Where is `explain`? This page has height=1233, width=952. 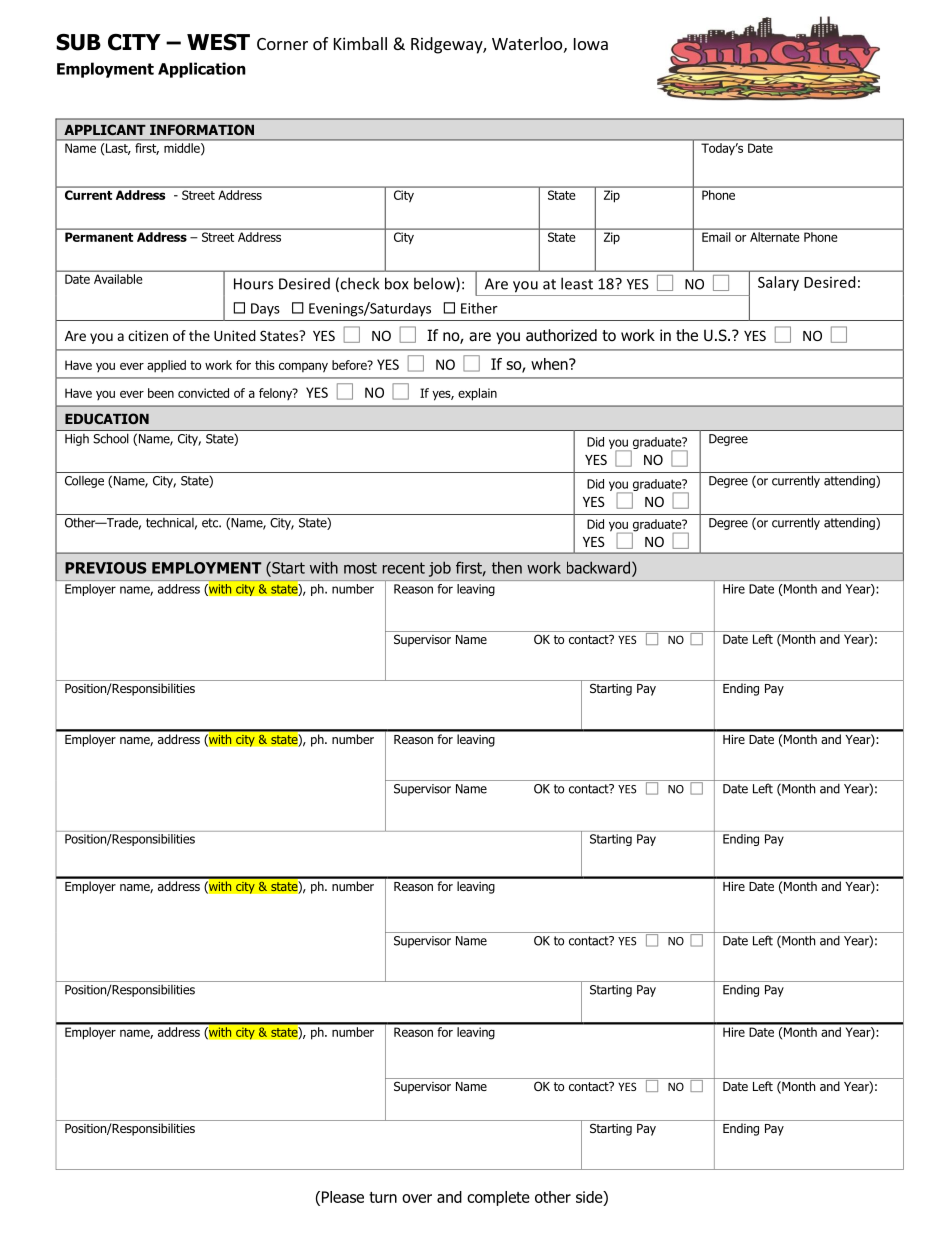
explain is located at coordinates (477, 394).
